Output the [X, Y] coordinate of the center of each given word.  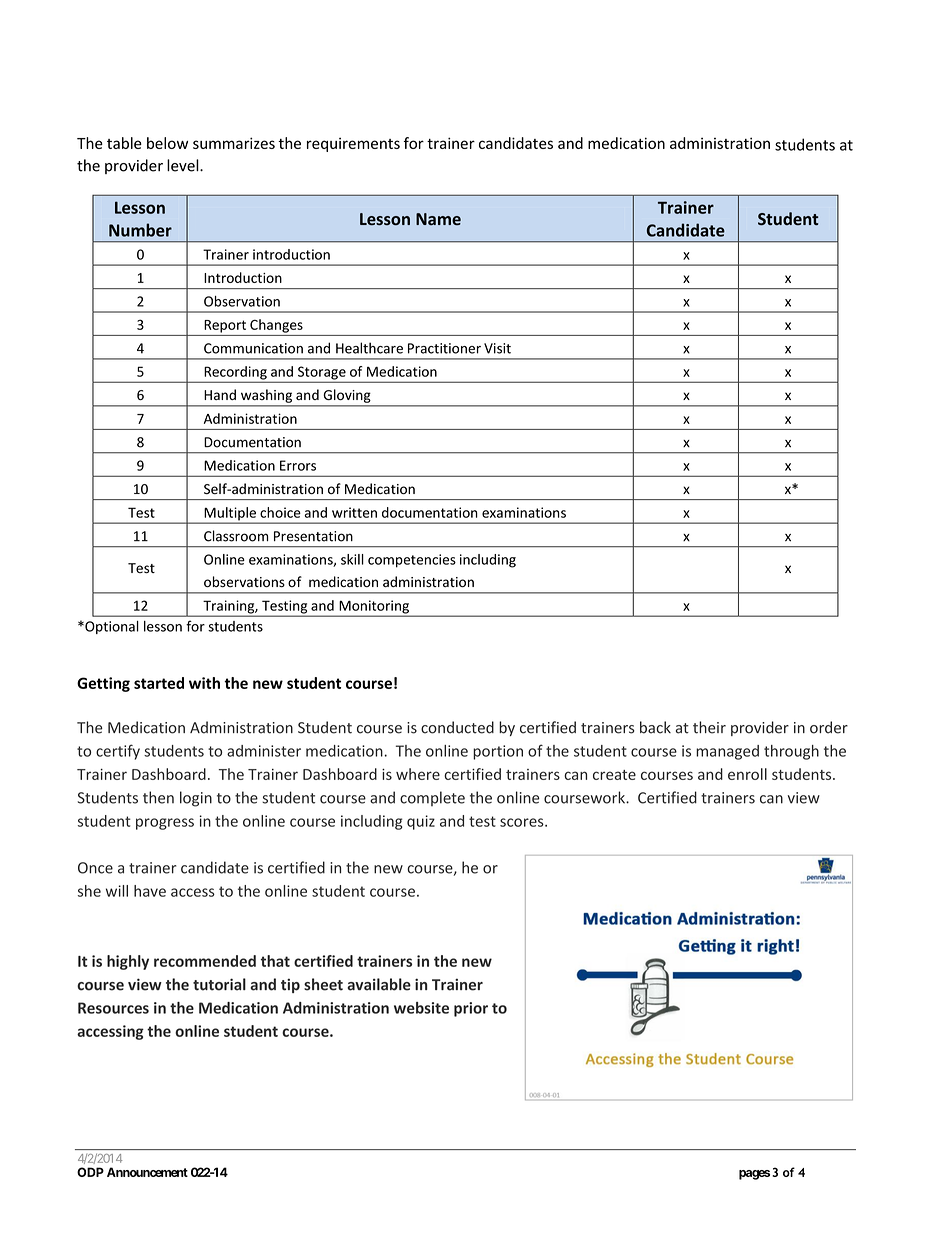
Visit [497, 348]
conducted [457, 727]
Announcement [147, 1172]
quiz [421, 822]
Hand [220, 394]
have [150, 891]
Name [438, 219]
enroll [747, 774]
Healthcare [369, 348]
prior [471, 1009]
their [709, 727]
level [184, 165]
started [159, 683]
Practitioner [444, 348]
